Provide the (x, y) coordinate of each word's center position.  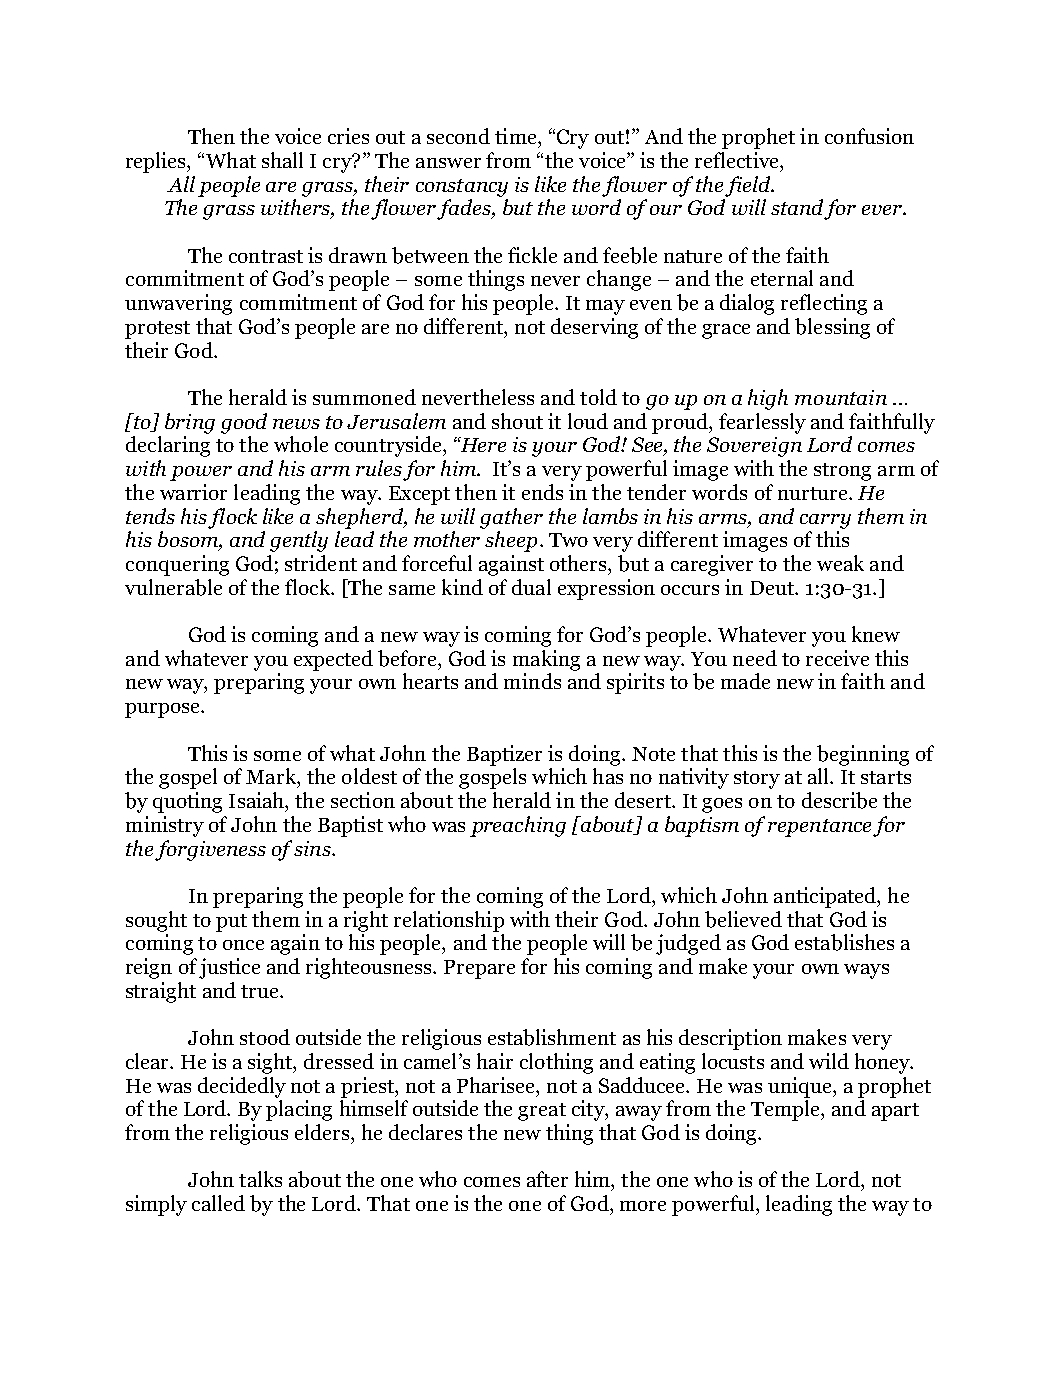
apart (895, 1112)
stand (797, 207)
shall (282, 160)
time (517, 136)
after (547, 1179)
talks (260, 1179)
